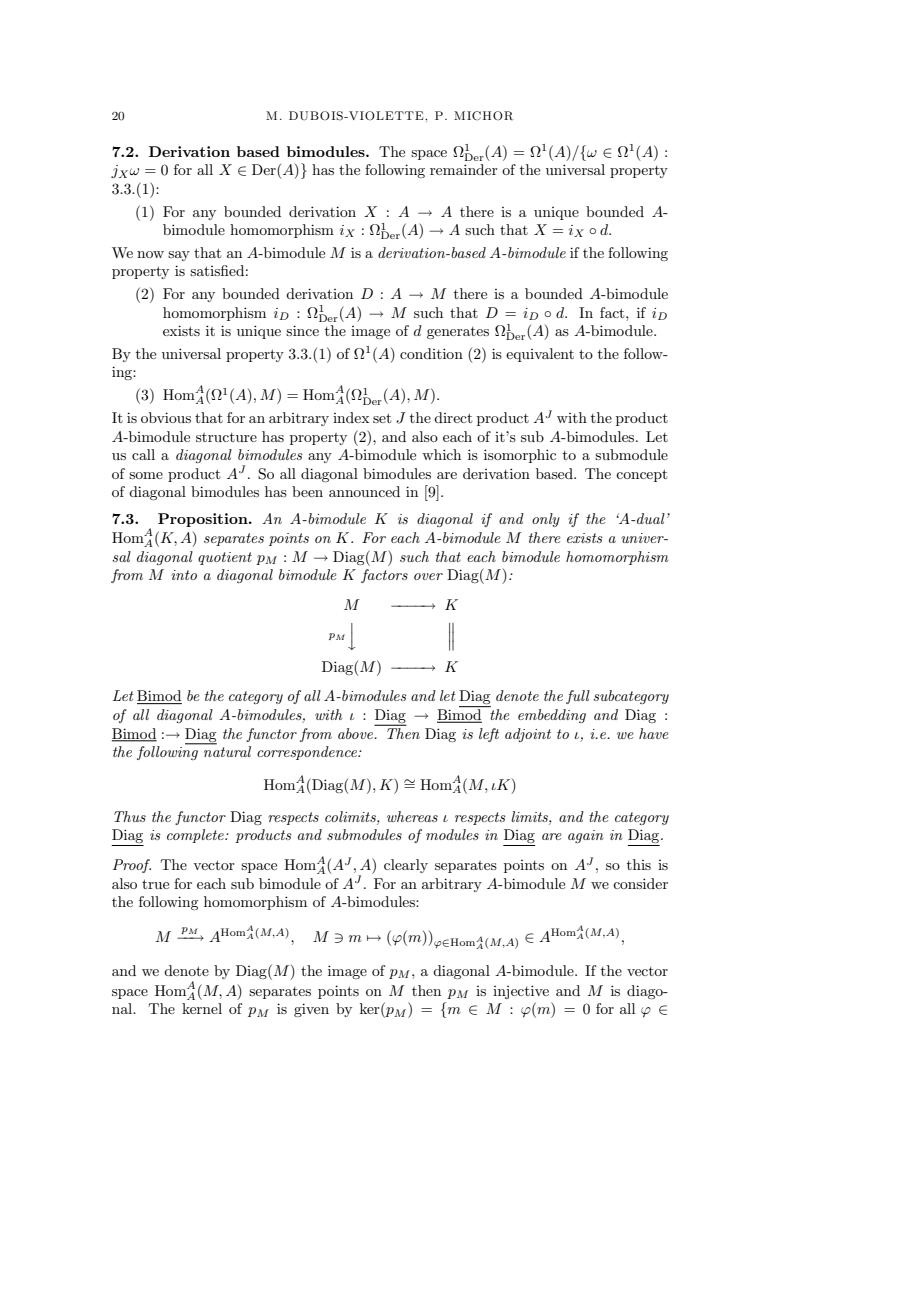 This page has height=1308, width=924. Describe the element at coordinates (546, 520) in the page. I see `only` at that location.
